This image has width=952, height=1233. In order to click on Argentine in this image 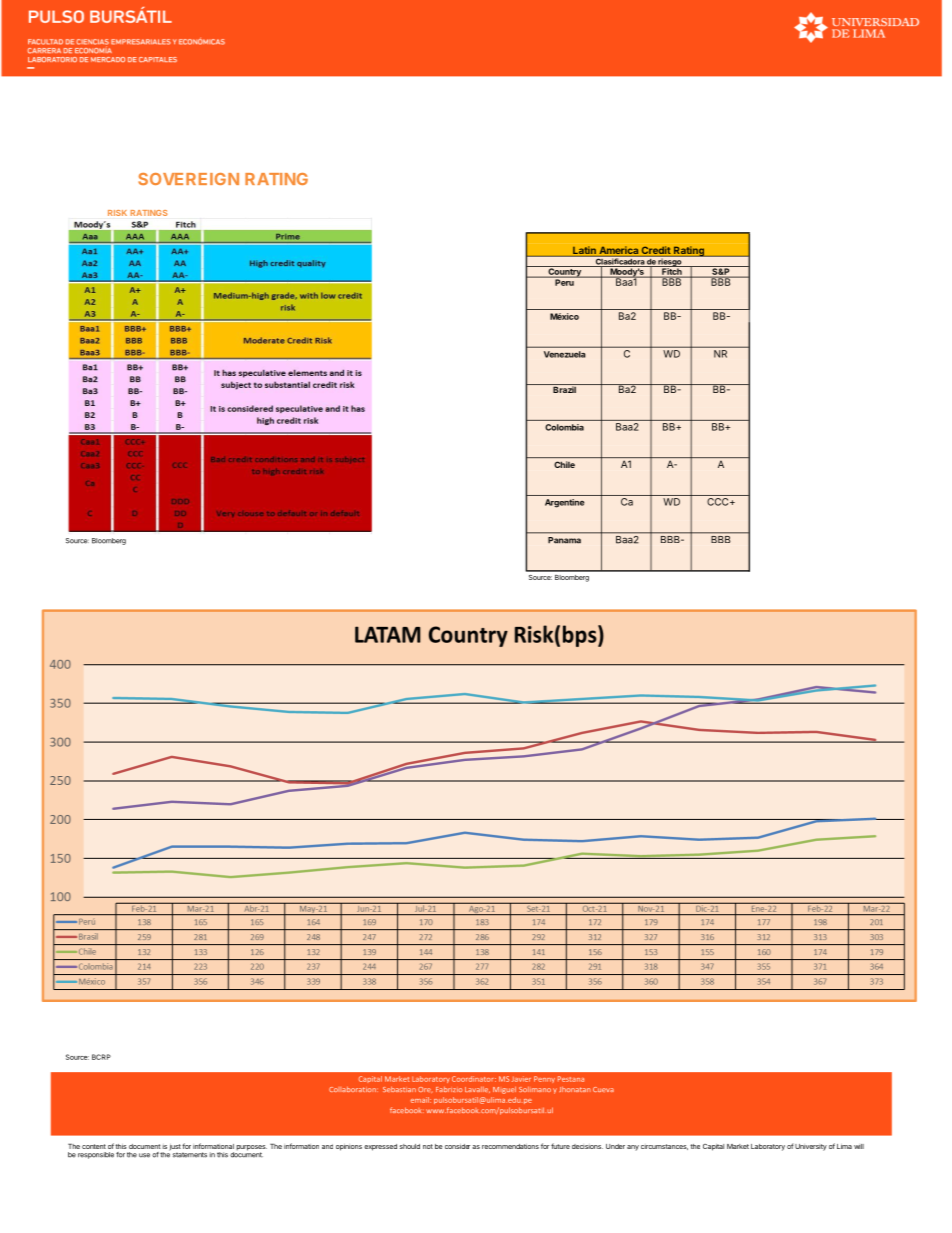, I will do `click(564, 503)`.
